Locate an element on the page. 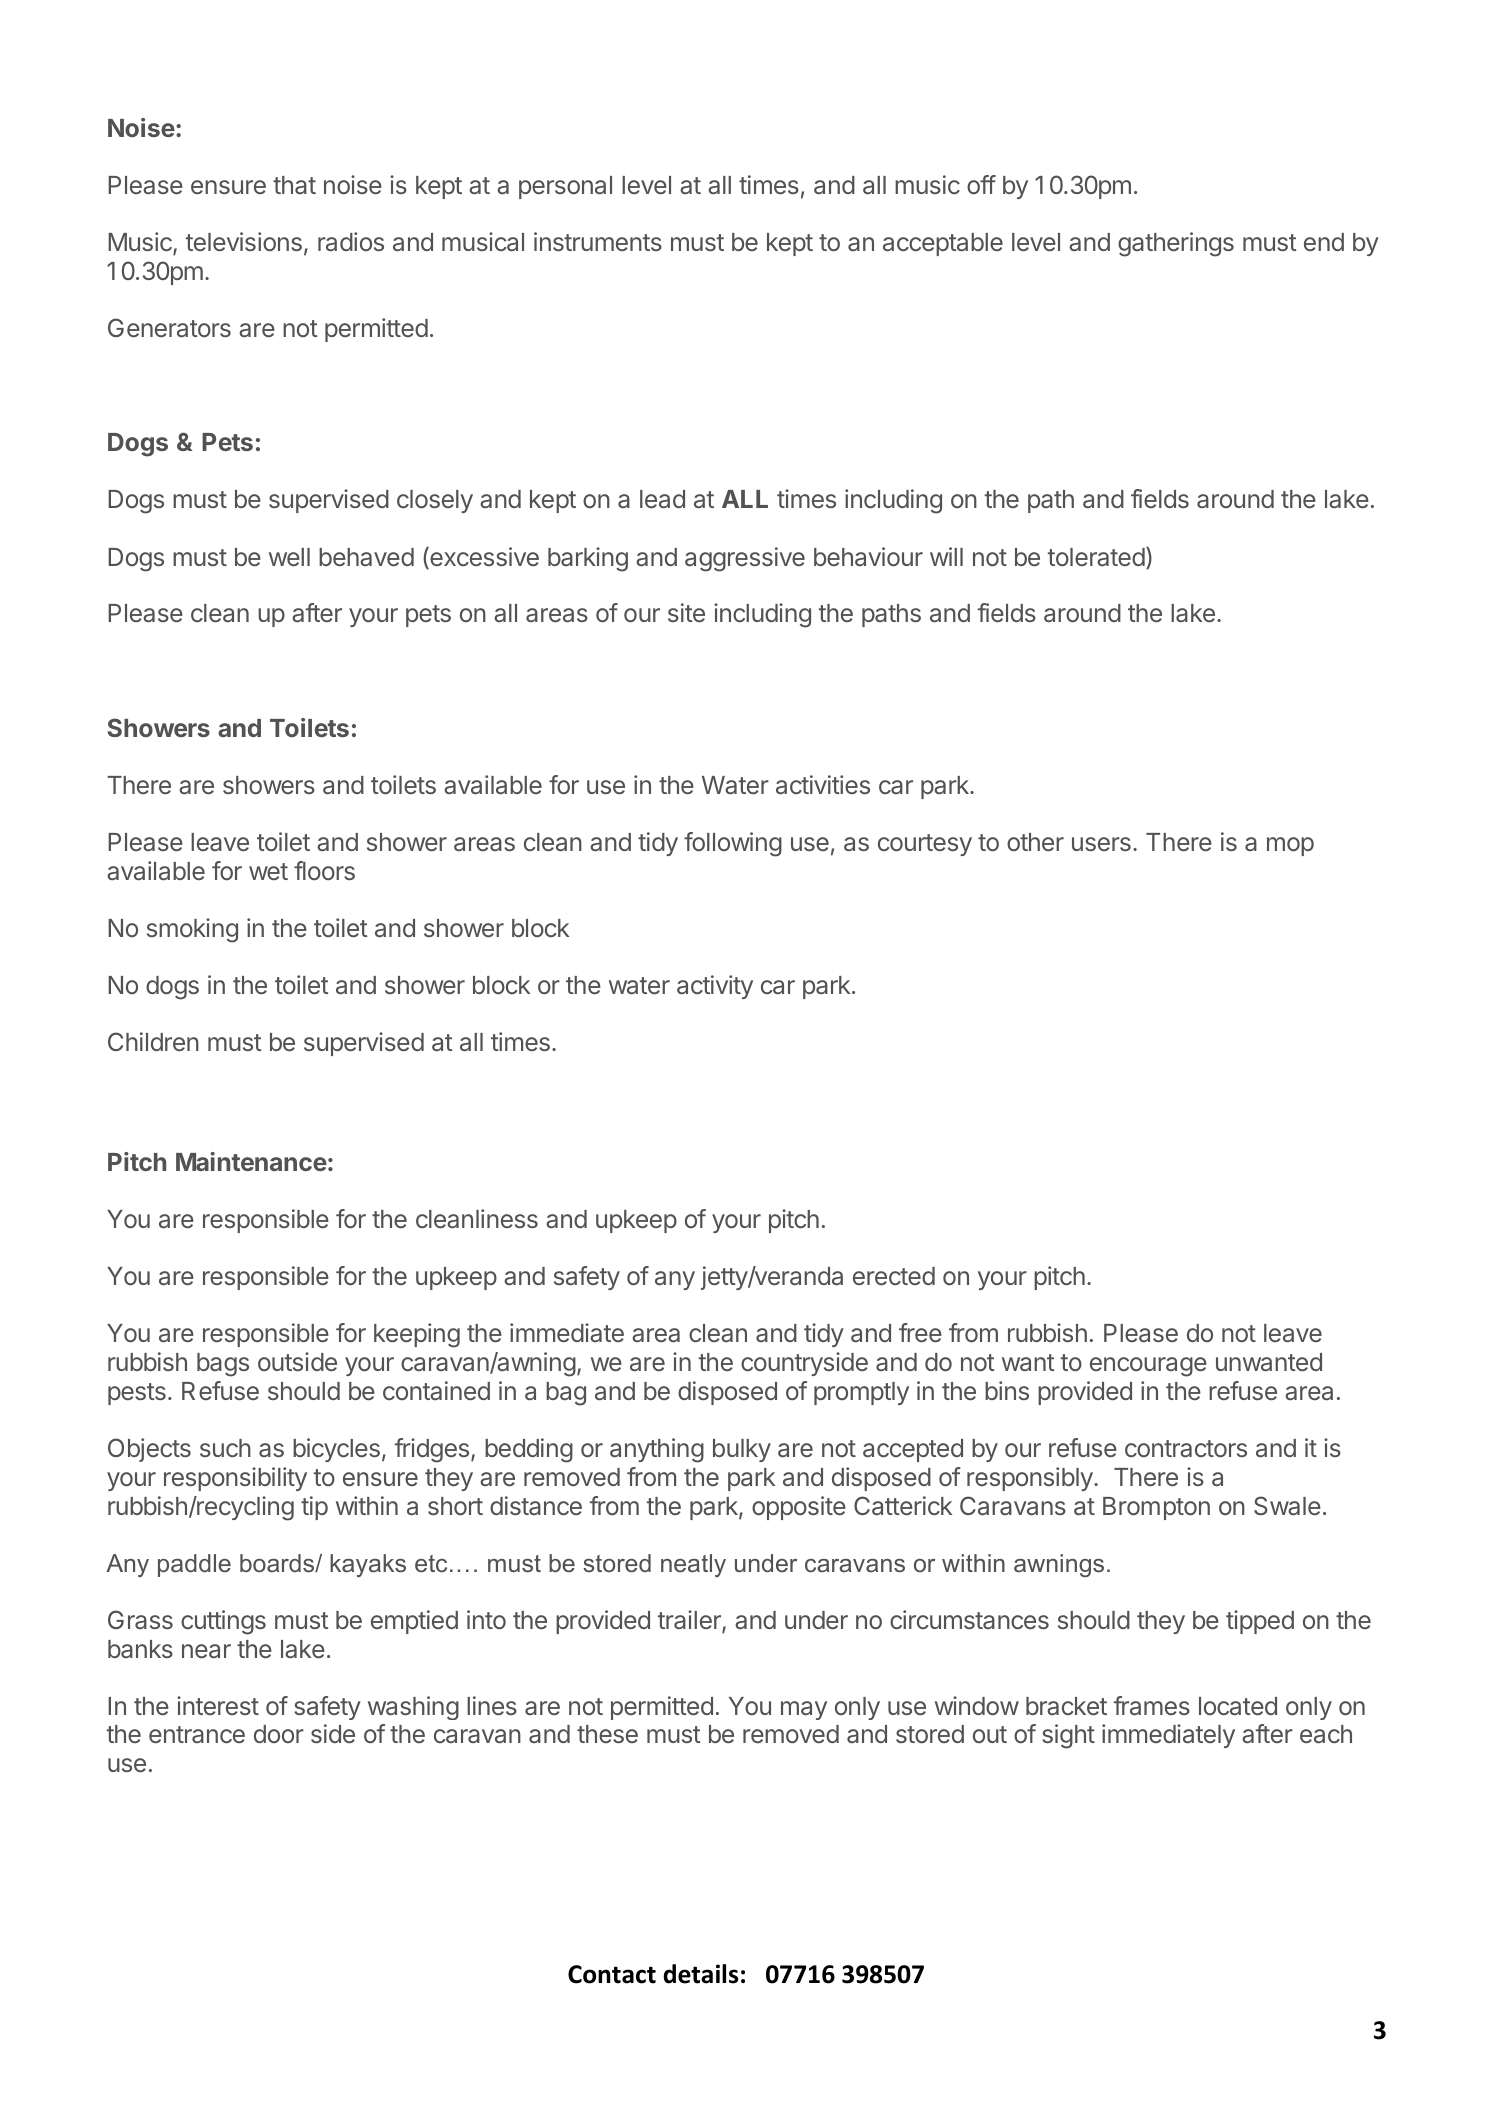  instruments is located at coordinates (598, 241).
